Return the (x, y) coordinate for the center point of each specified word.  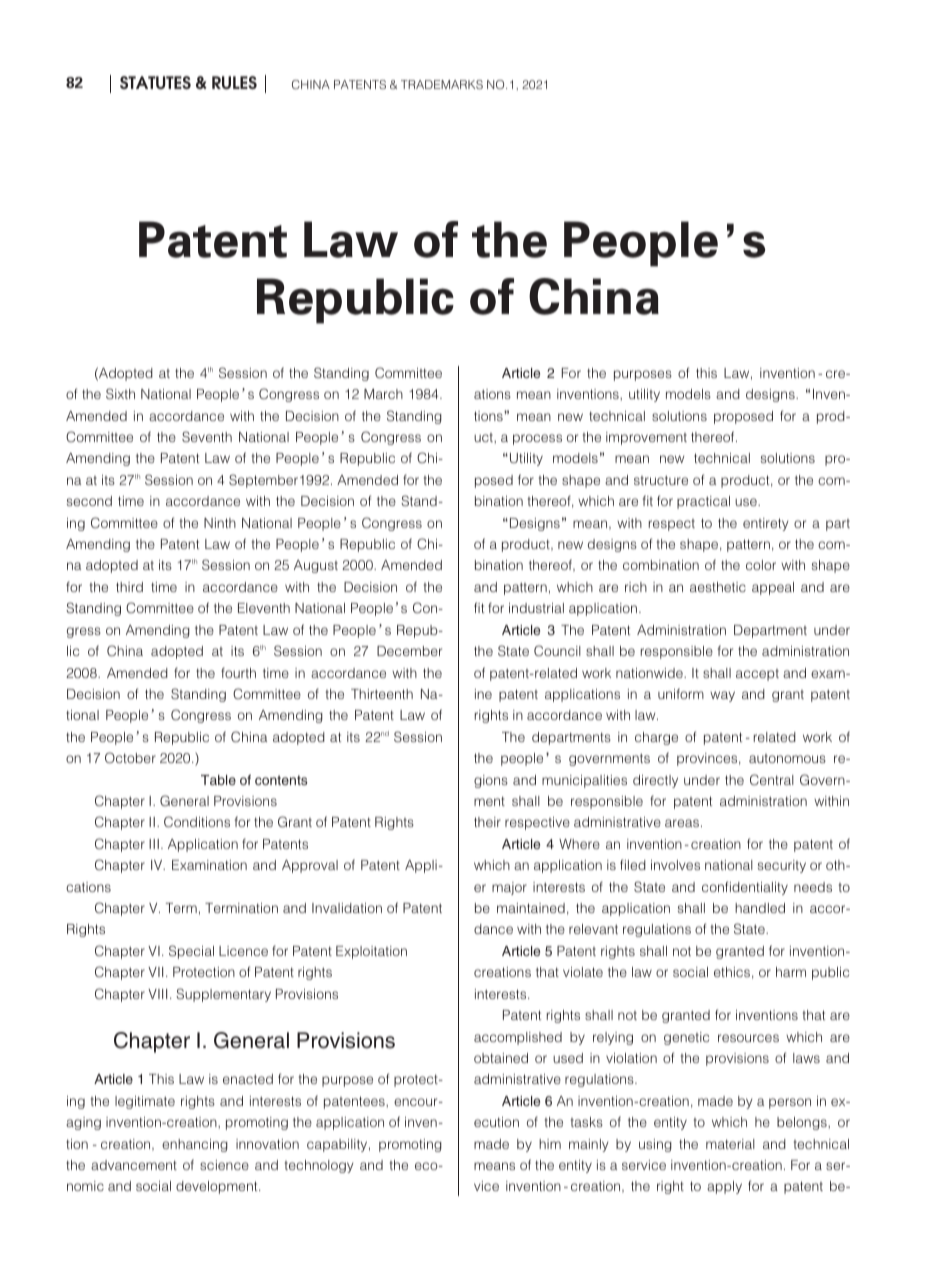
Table (218, 780)
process (537, 439)
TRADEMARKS (442, 84)
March (383, 394)
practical (703, 502)
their (487, 822)
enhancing (195, 1145)
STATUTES (155, 82)
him (550, 1144)
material (730, 1144)
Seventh (207, 436)
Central (772, 779)
